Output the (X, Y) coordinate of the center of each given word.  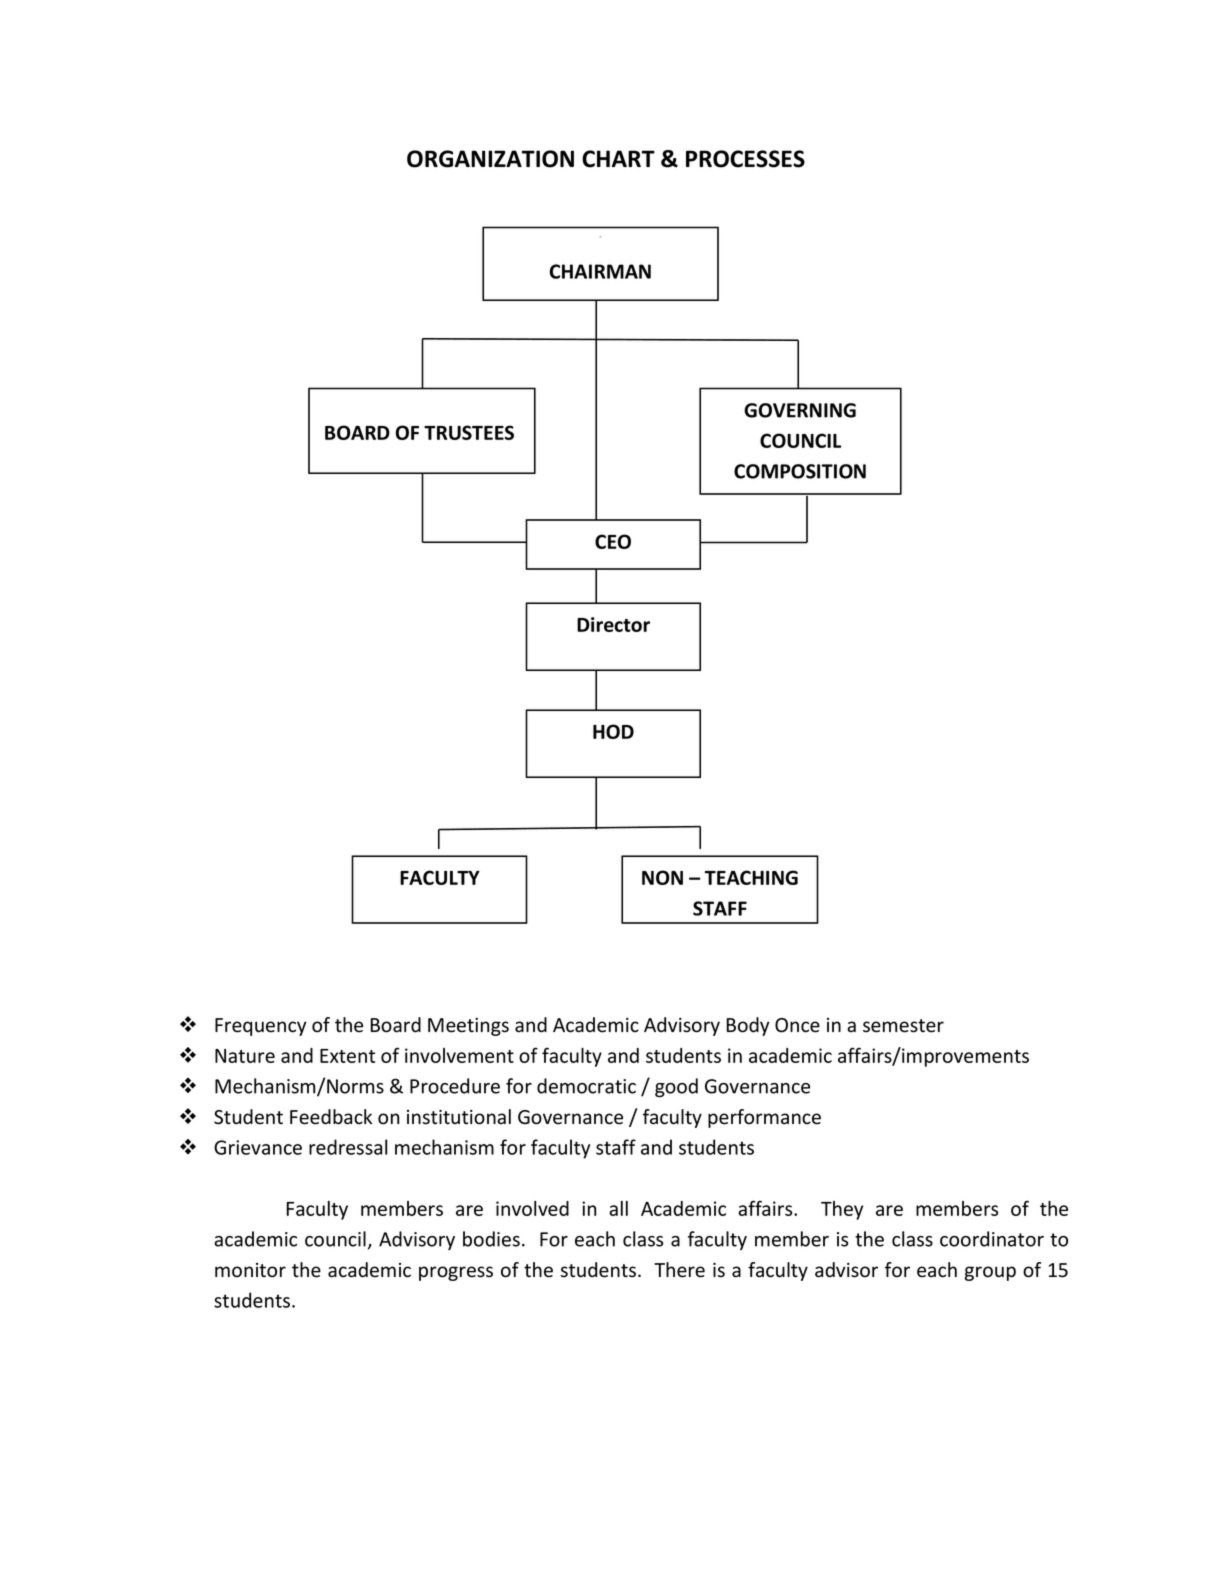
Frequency (260, 1027)
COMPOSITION (800, 471)
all (618, 1208)
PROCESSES (745, 159)
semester (903, 1026)
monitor (250, 1270)
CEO (613, 541)
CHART (618, 159)
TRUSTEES (469, 432)
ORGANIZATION (490, 159)
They (842, 1210)
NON (662, 877)
